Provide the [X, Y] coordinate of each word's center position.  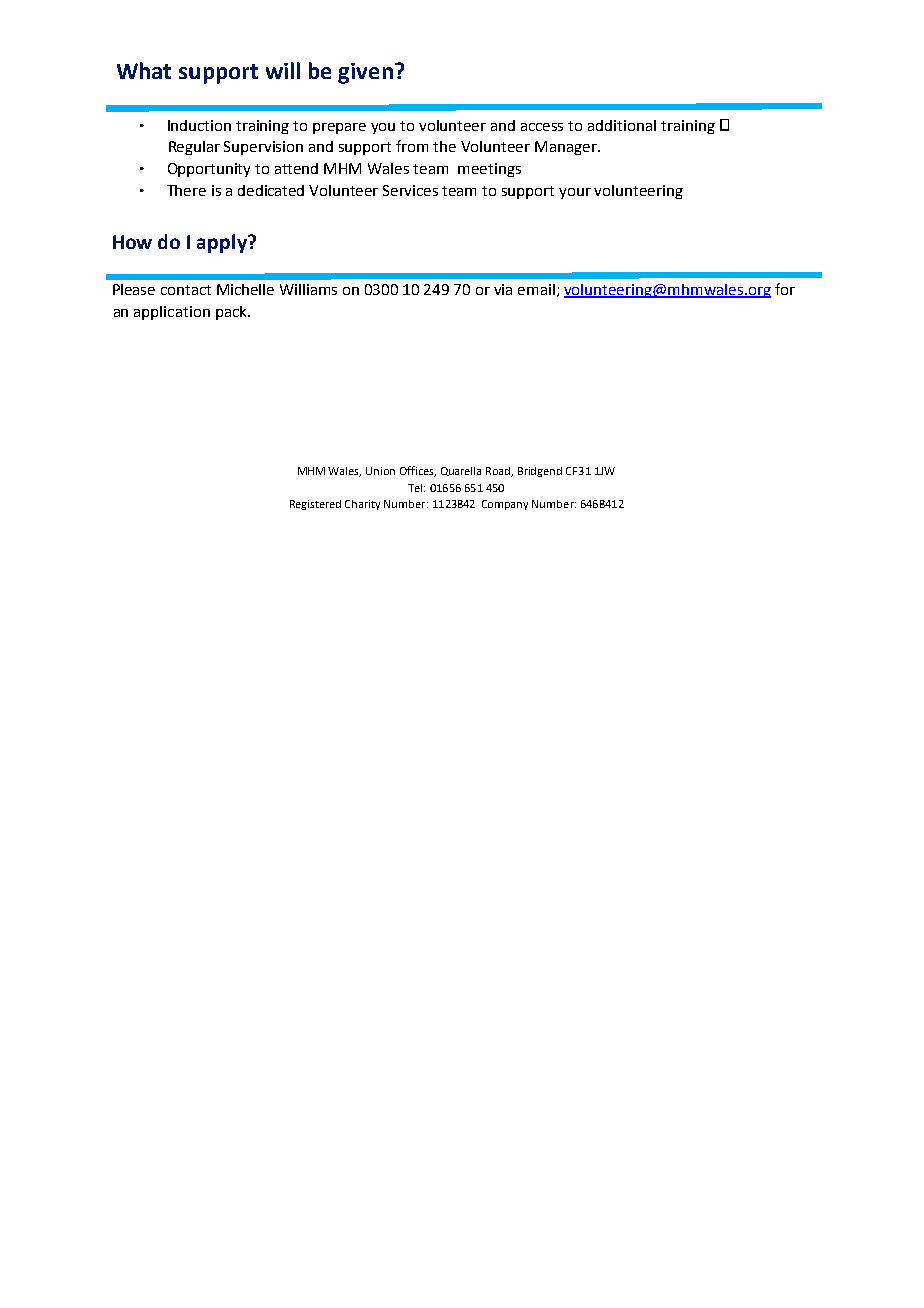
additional [622, 125]
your [575, 193]
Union [380, 471]
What [144, 70]
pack [232, 313]
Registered [315, 505]
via [503, 289]
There [186, 190]
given [365, 73]
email [536, 289]
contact [186, 290]
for [785, 289]
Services [410, 190]
